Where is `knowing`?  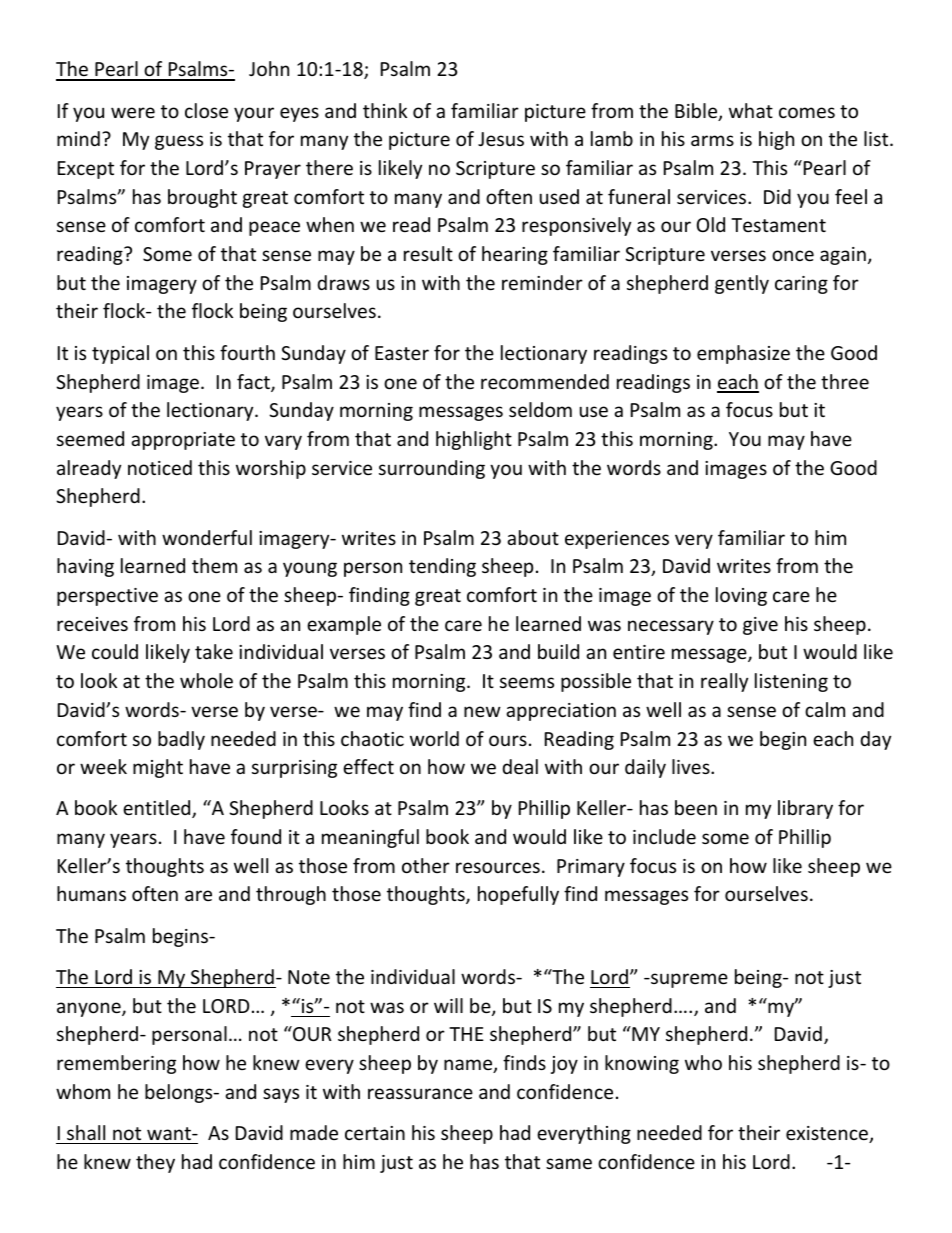 knowing is located at coordinates (642, 1064).
